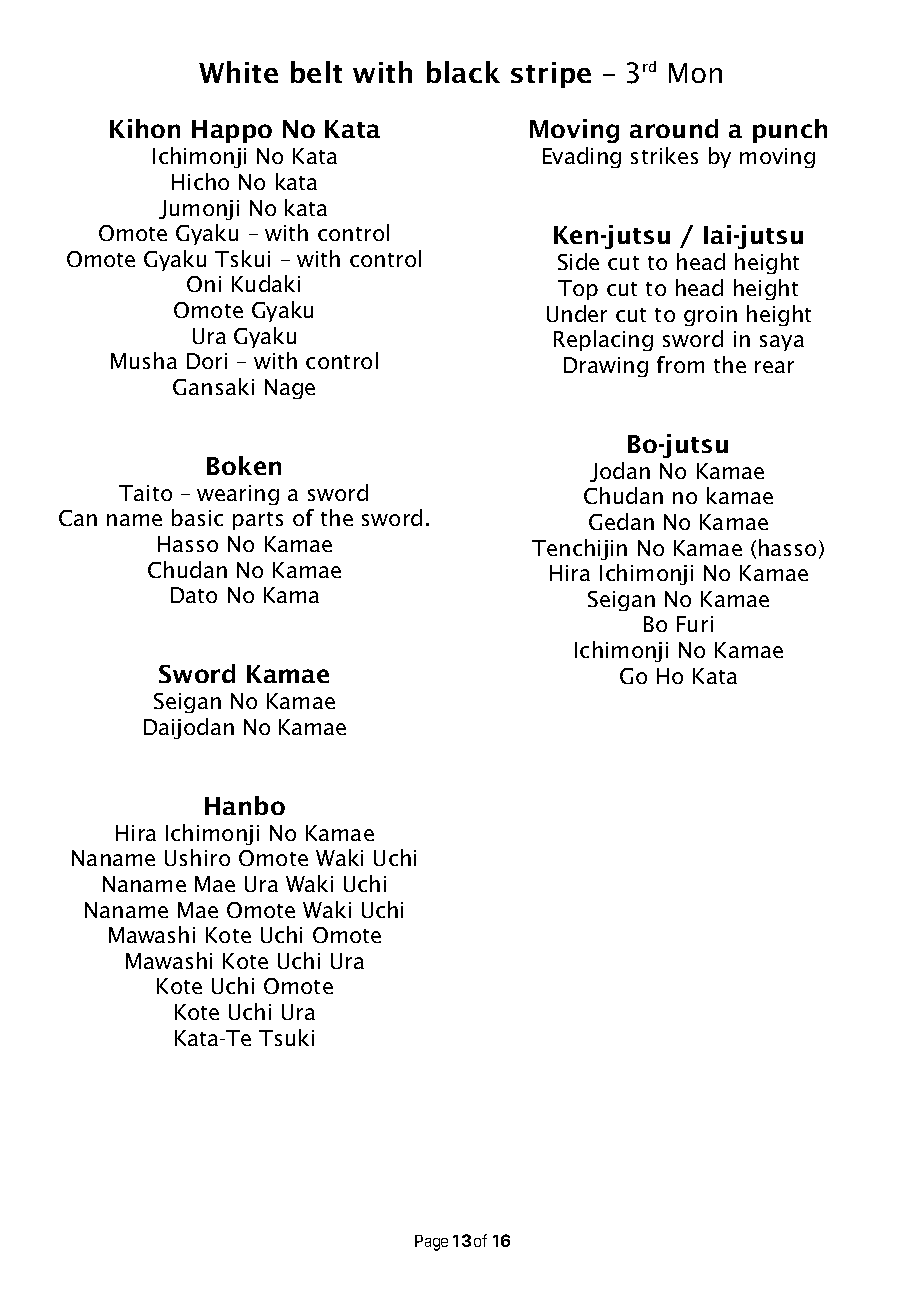  What do you see at coordinates (695, 624) in the page?
I see `Furi` at bounding box center [695, 624].
